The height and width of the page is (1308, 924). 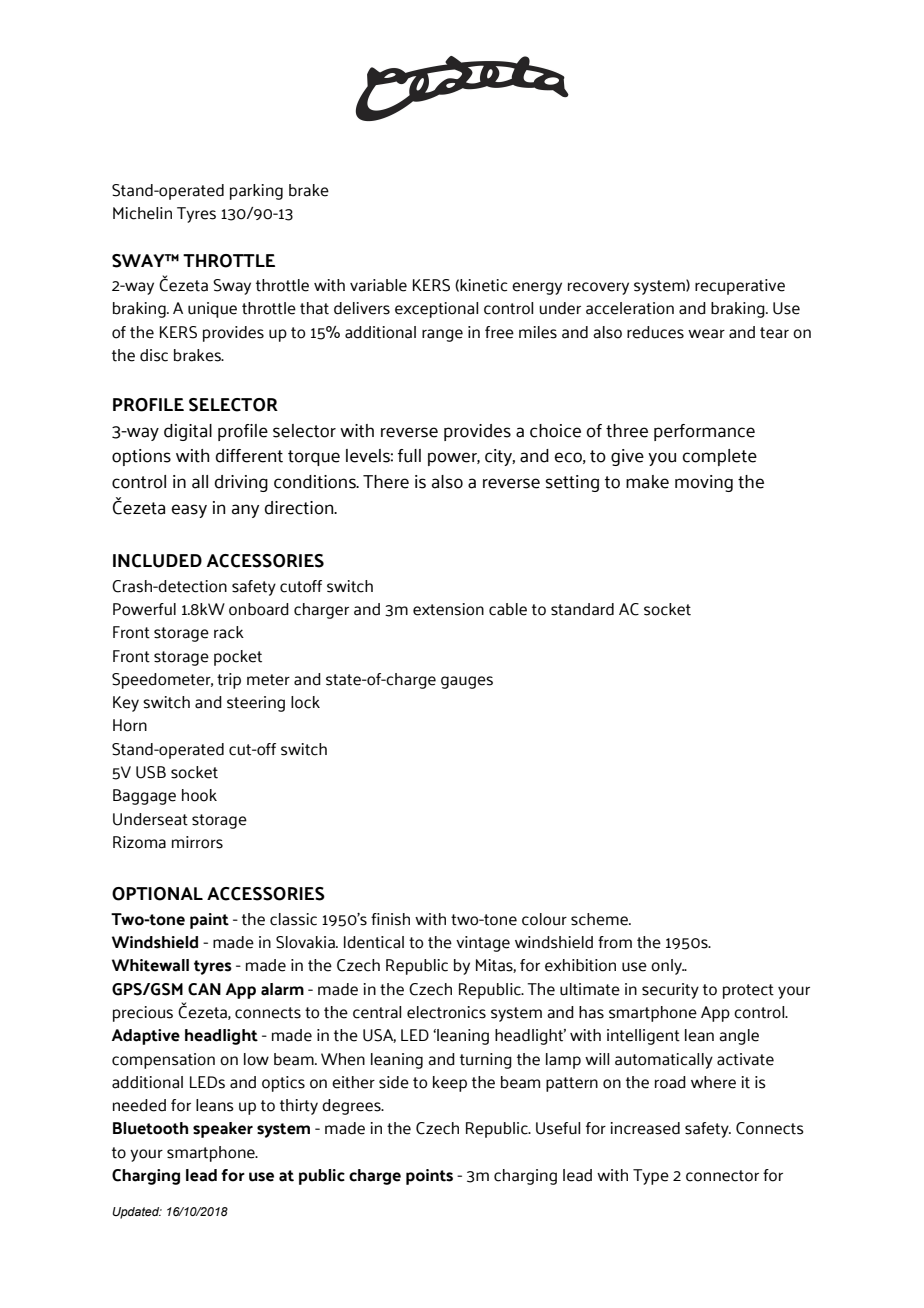 I want to click on speaker, so click(x=223, y=1130).
